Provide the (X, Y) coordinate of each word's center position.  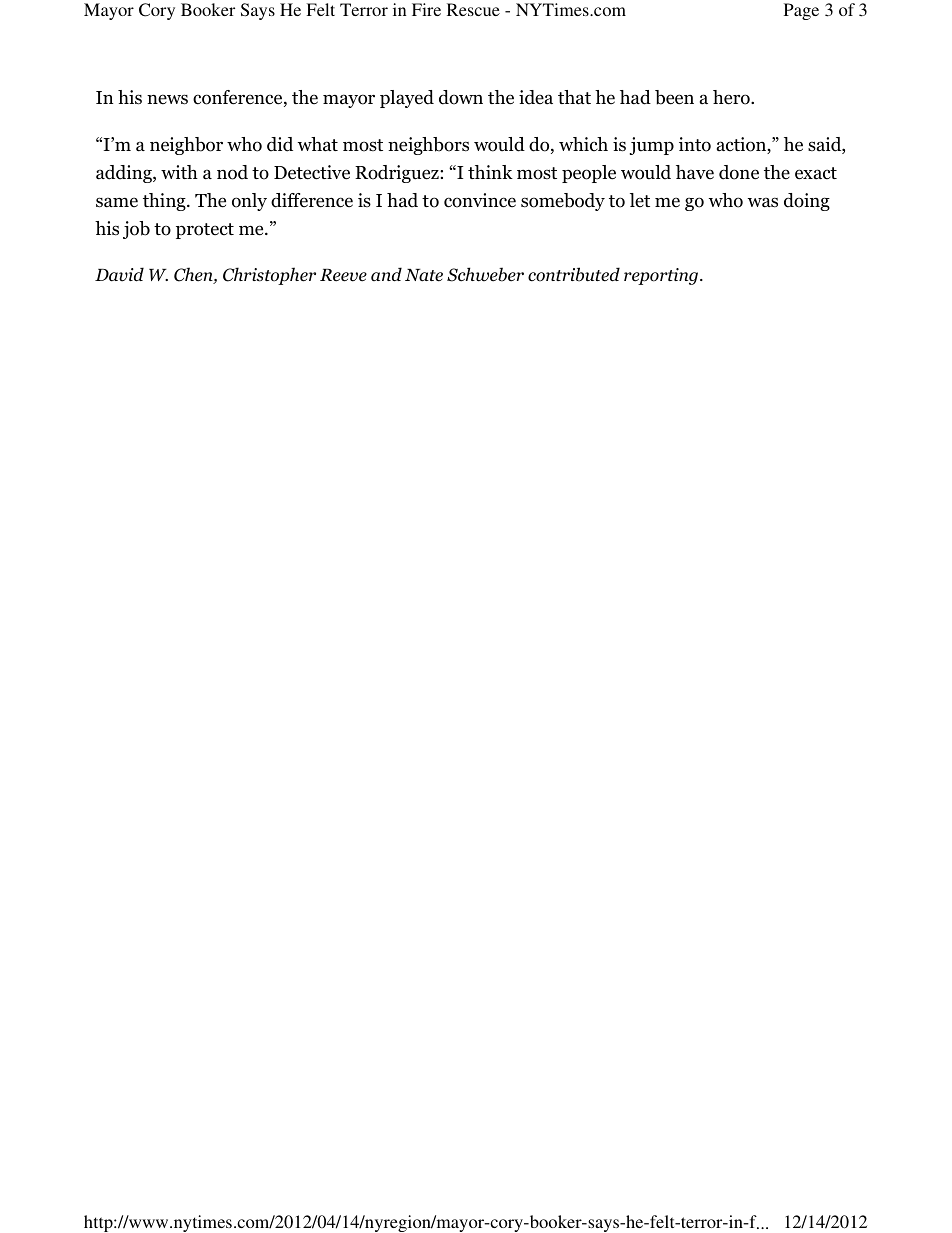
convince (480, 200)
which (583, 144)
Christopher (269, 276)
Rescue (473, 9)
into (695, 144)
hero (732, 97)
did (280, 144)
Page (801, 11)
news (167, 99)
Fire (426, 9)
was (763, 202)
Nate (424, 275)
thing (165, 202)
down (461, 97)
